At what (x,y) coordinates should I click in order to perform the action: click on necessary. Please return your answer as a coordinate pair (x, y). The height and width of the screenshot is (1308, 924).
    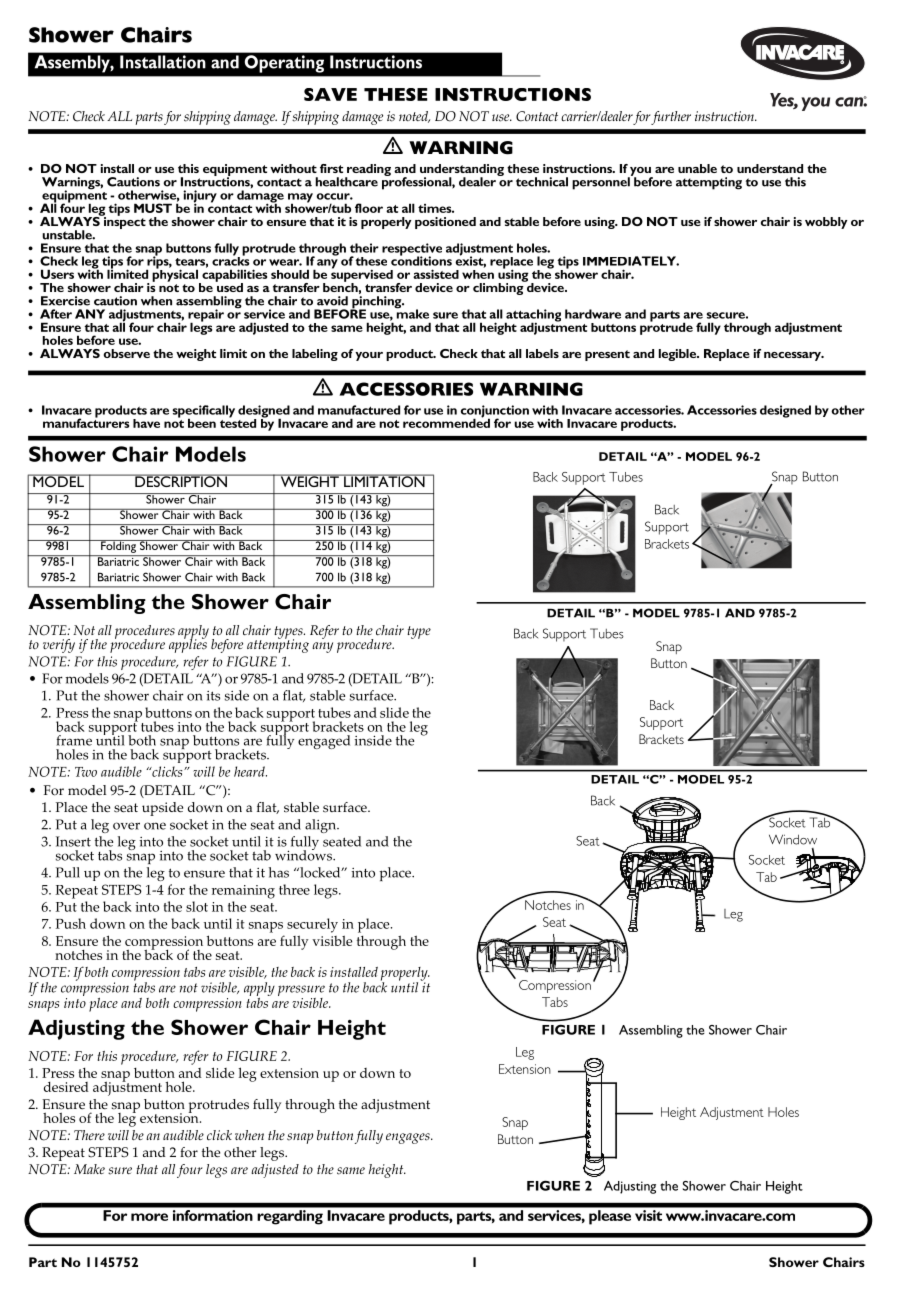
    Looking at the image, I should click on (793, 356).
